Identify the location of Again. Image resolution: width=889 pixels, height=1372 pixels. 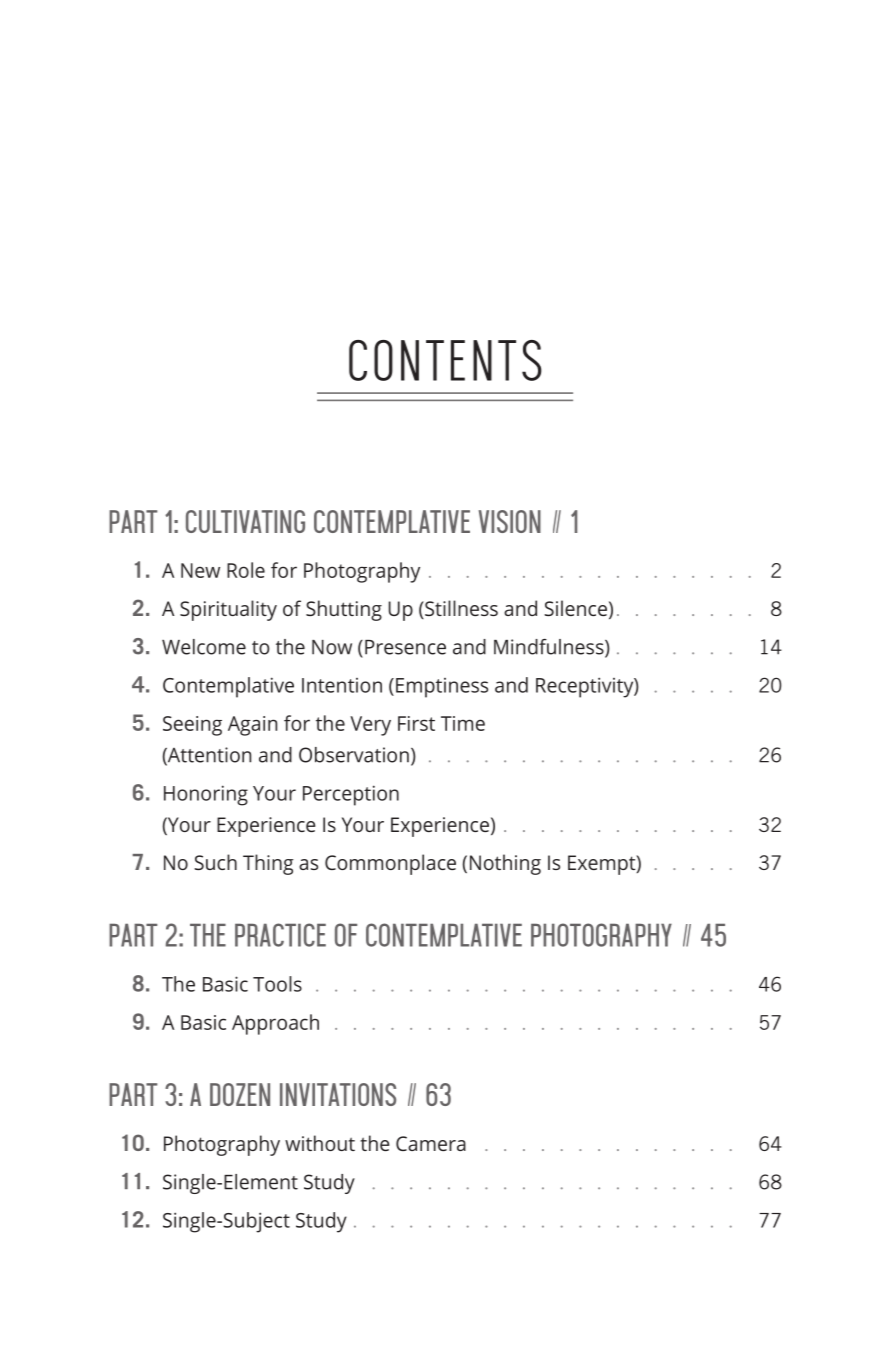
(252, 726).
